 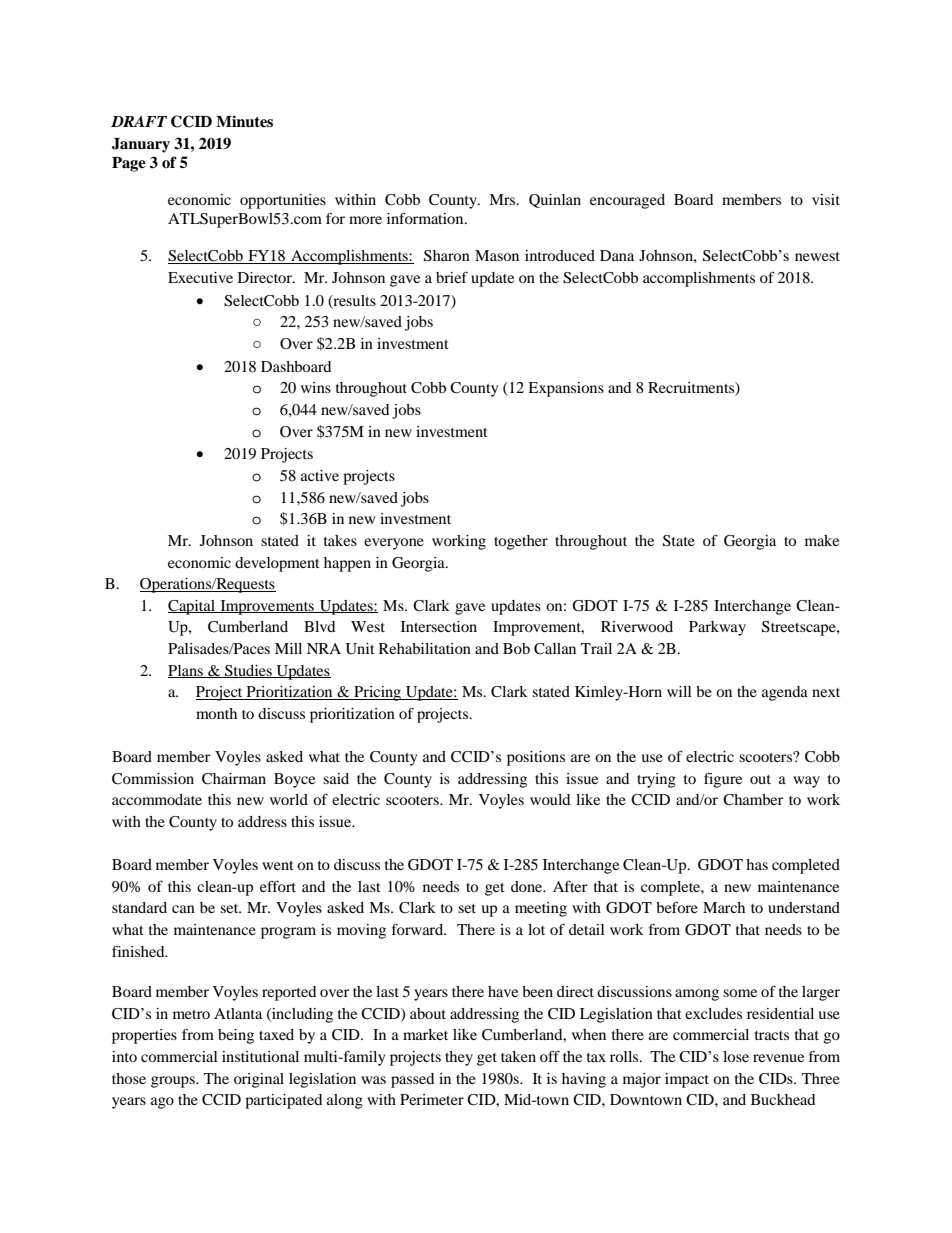 What do you see at coordinates (503, 199) in the page?
I see `Mrs` at bounding box center [503, 199].
